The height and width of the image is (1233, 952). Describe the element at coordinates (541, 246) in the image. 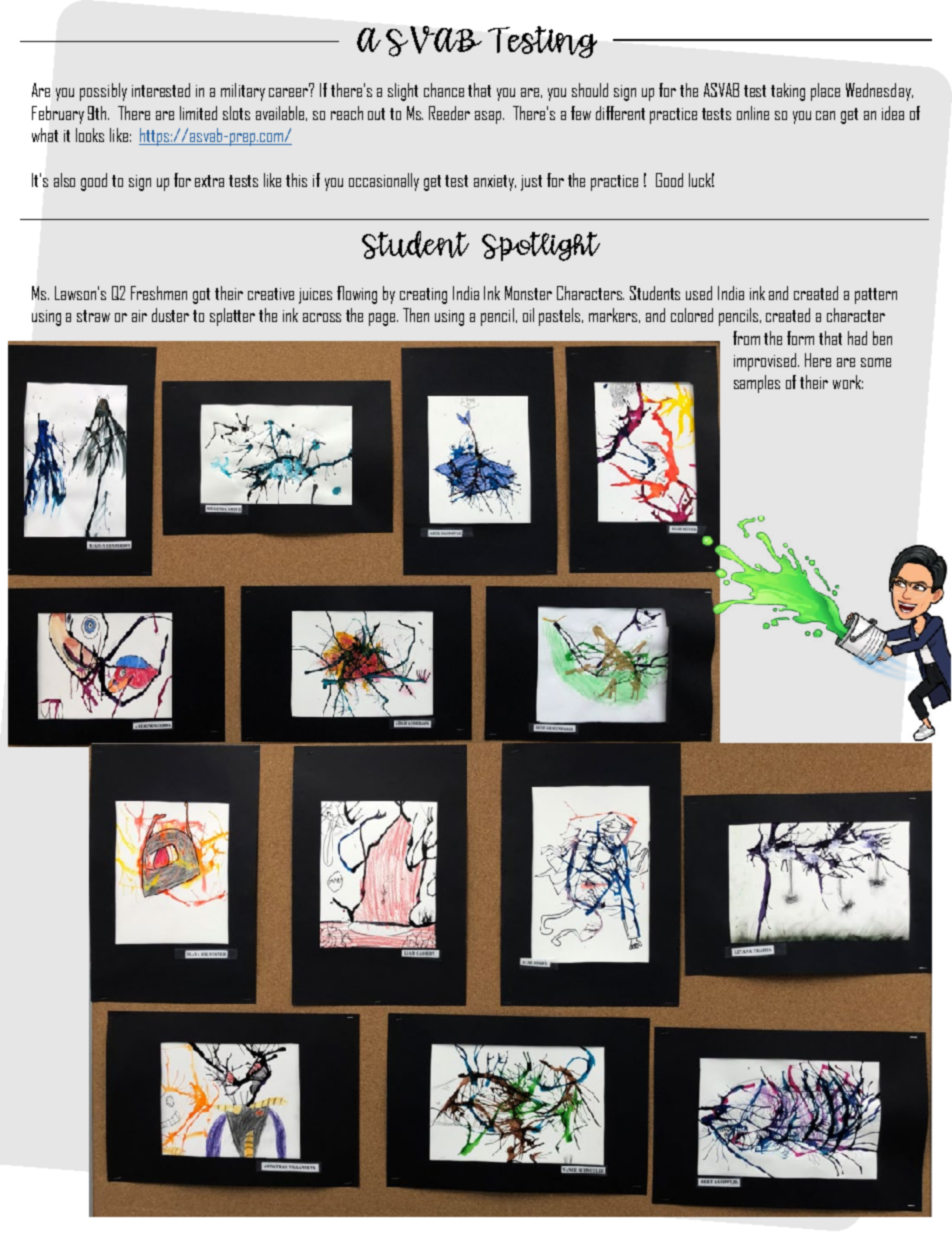

I see `Spotlight` at that location.
